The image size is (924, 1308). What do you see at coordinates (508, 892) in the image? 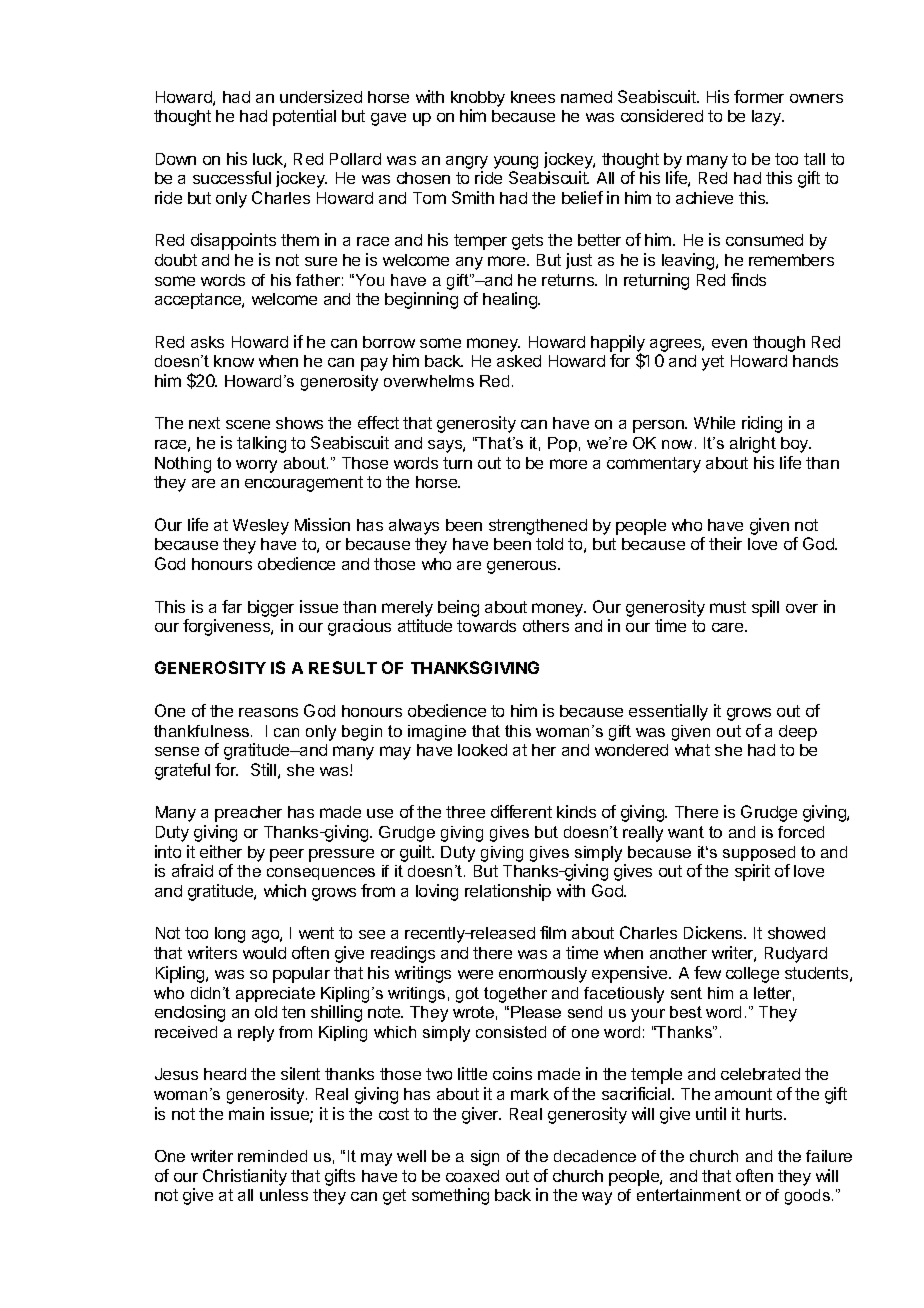
I see `relationship` at bounding box center [508, 892].
